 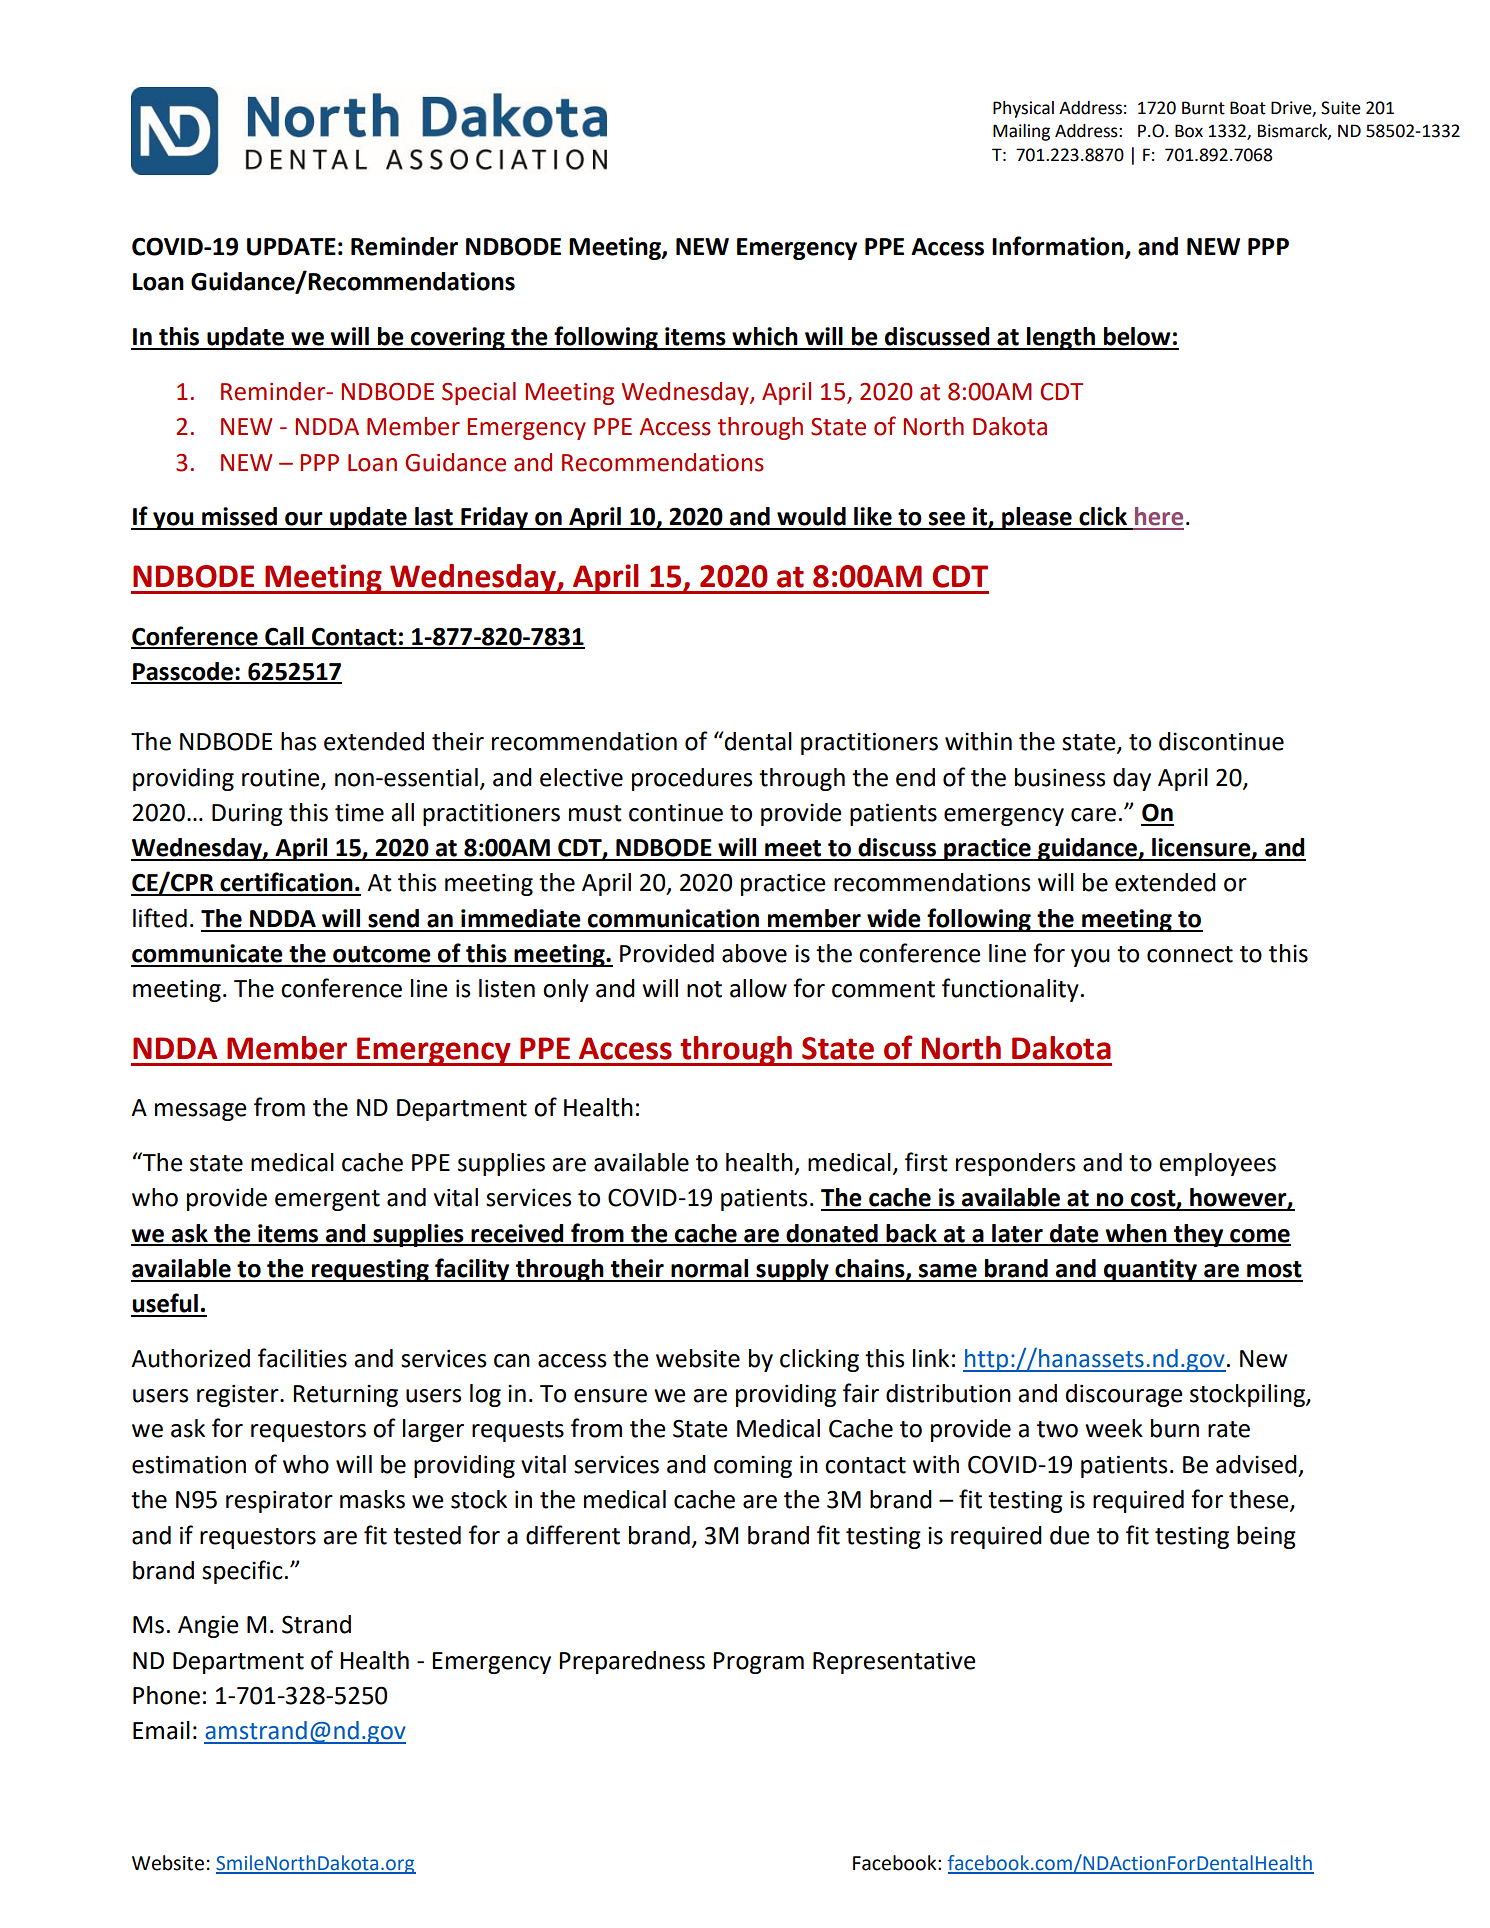 I want to click on Program, so click(x=758, y=1663).
